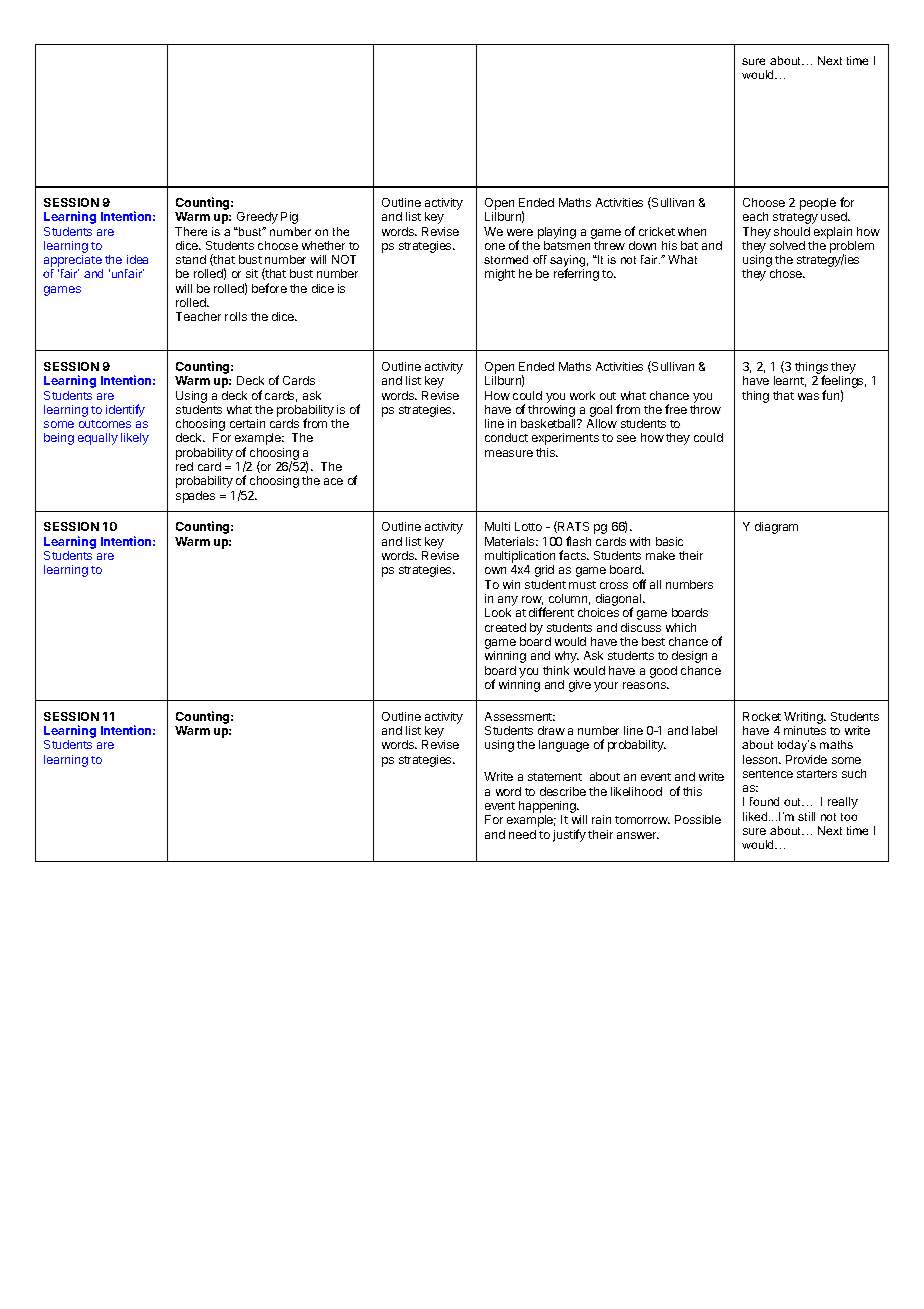 This screenshot has height=1309, width=924. I want to click on were, so click(520, 232).
